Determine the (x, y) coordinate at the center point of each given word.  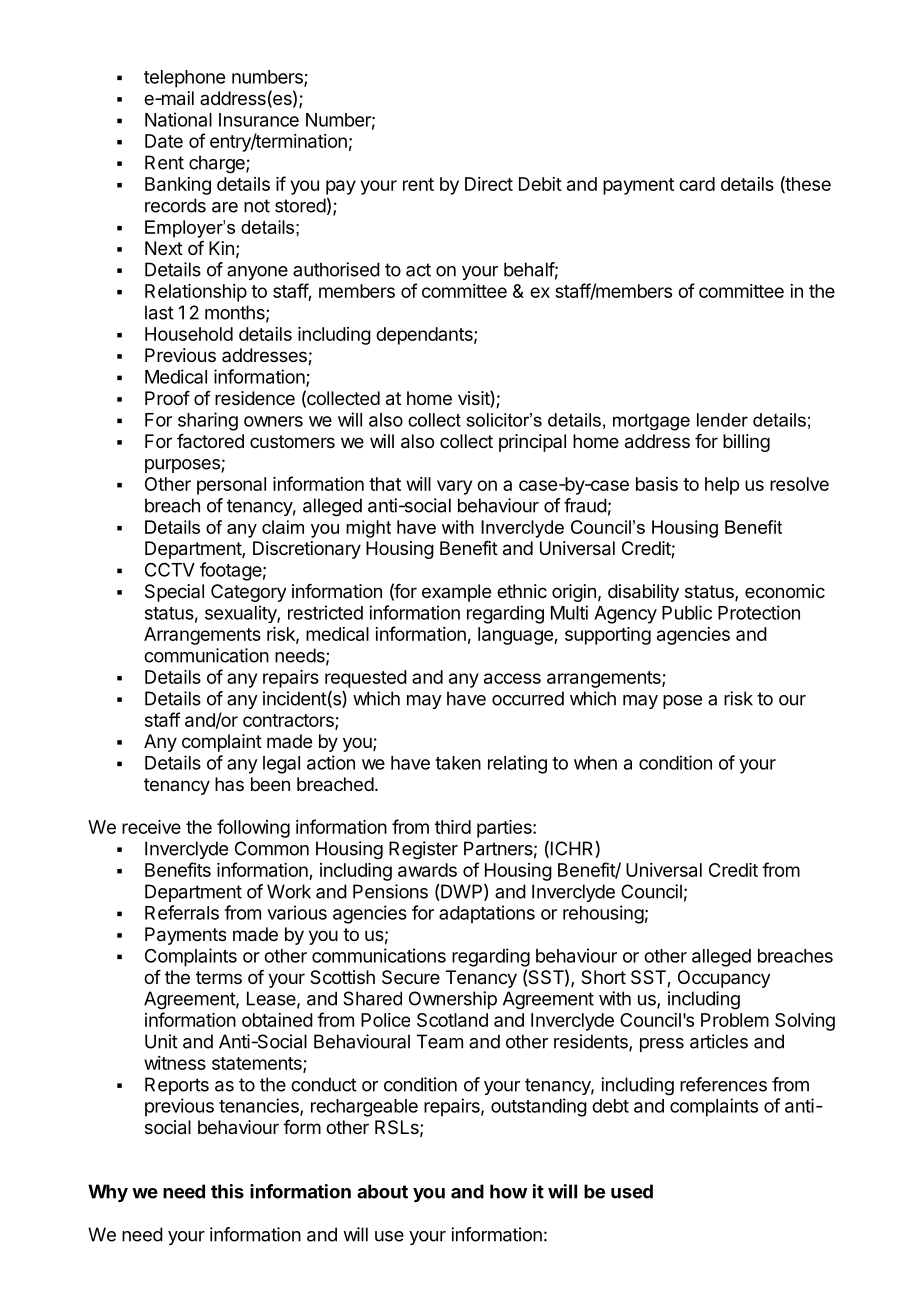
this (227, 1191)
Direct (489, 184)
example (456, 593)
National (178, 119)
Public (687, 612)
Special (174, 593)
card (697, 184)
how (508, 1191)
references (723, 1084)
